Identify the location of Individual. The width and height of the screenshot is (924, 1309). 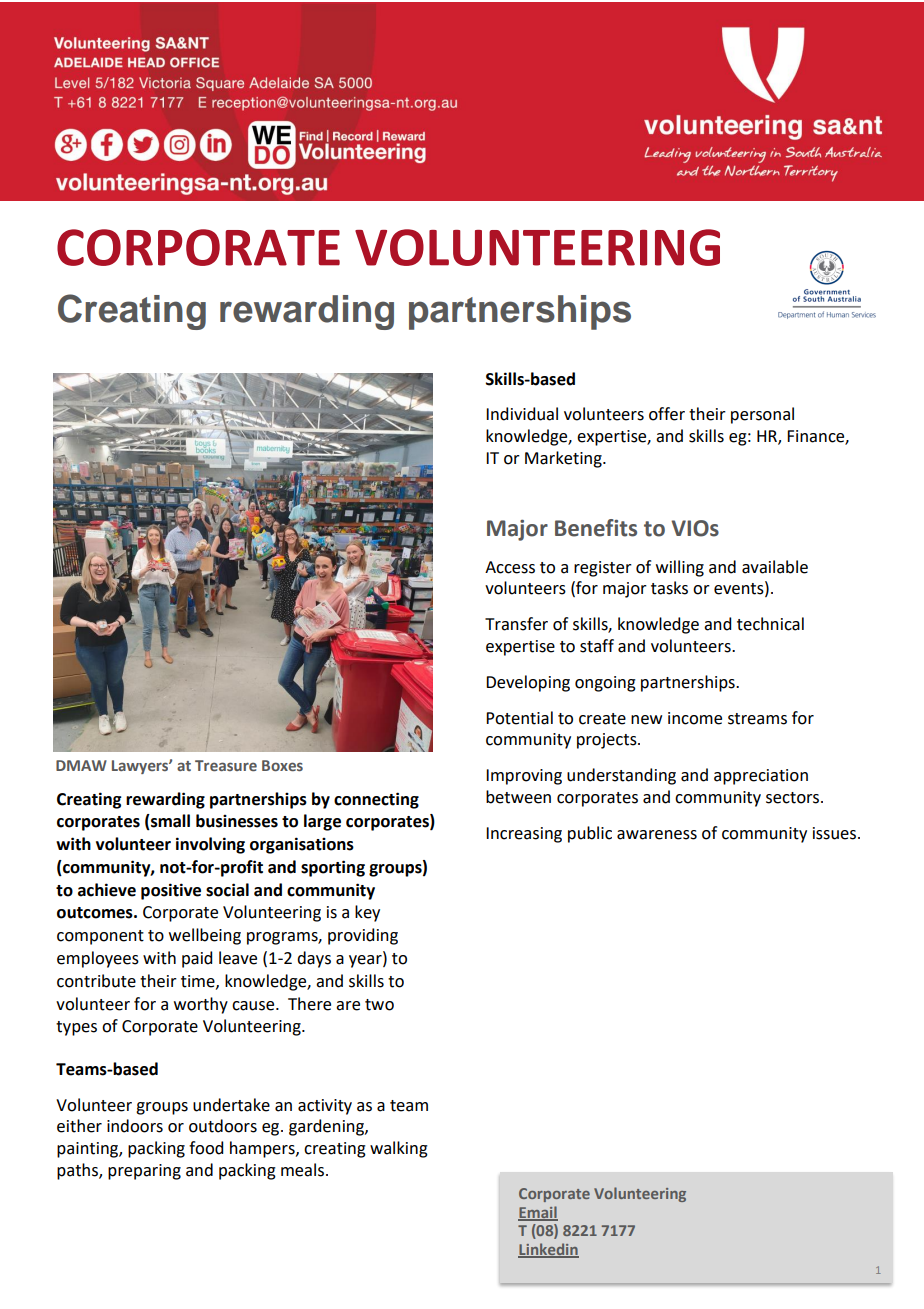
(522, 414).
